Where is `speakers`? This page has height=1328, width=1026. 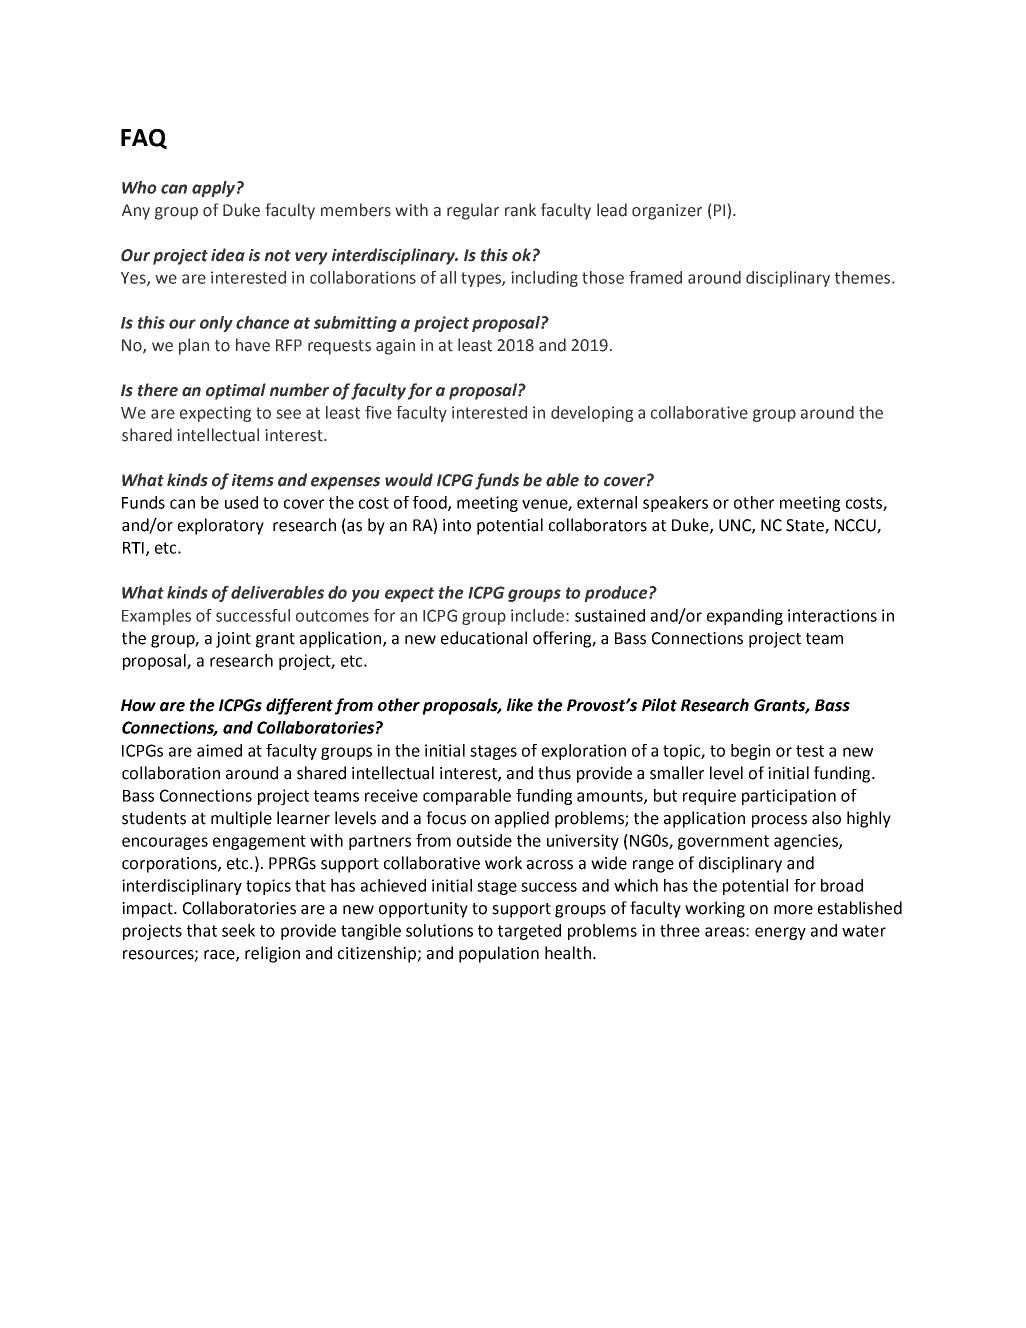 speakers is located at coordinates (675, 504).
